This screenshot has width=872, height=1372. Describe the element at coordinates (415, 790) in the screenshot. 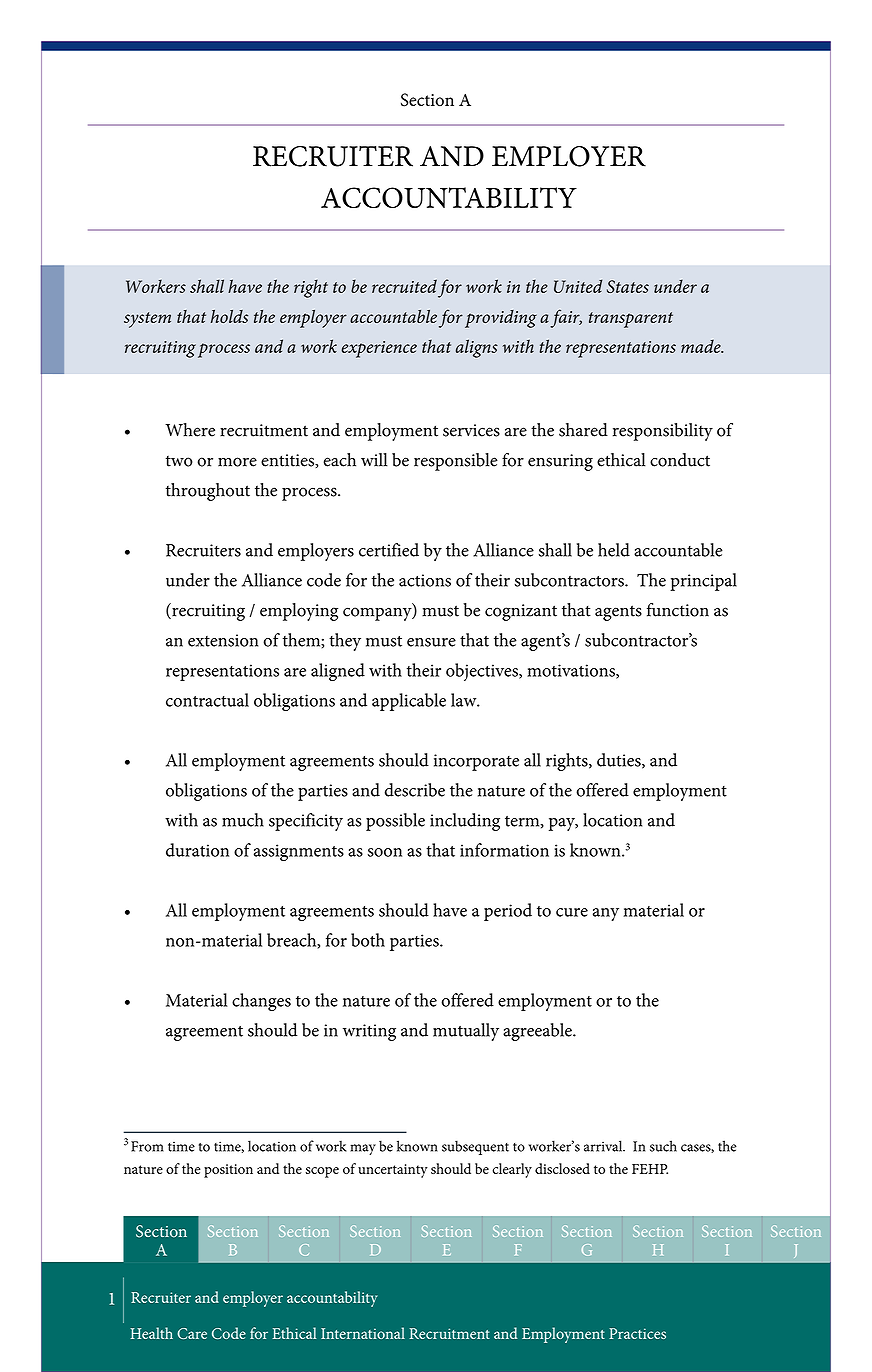

I see `describe` at that location.
